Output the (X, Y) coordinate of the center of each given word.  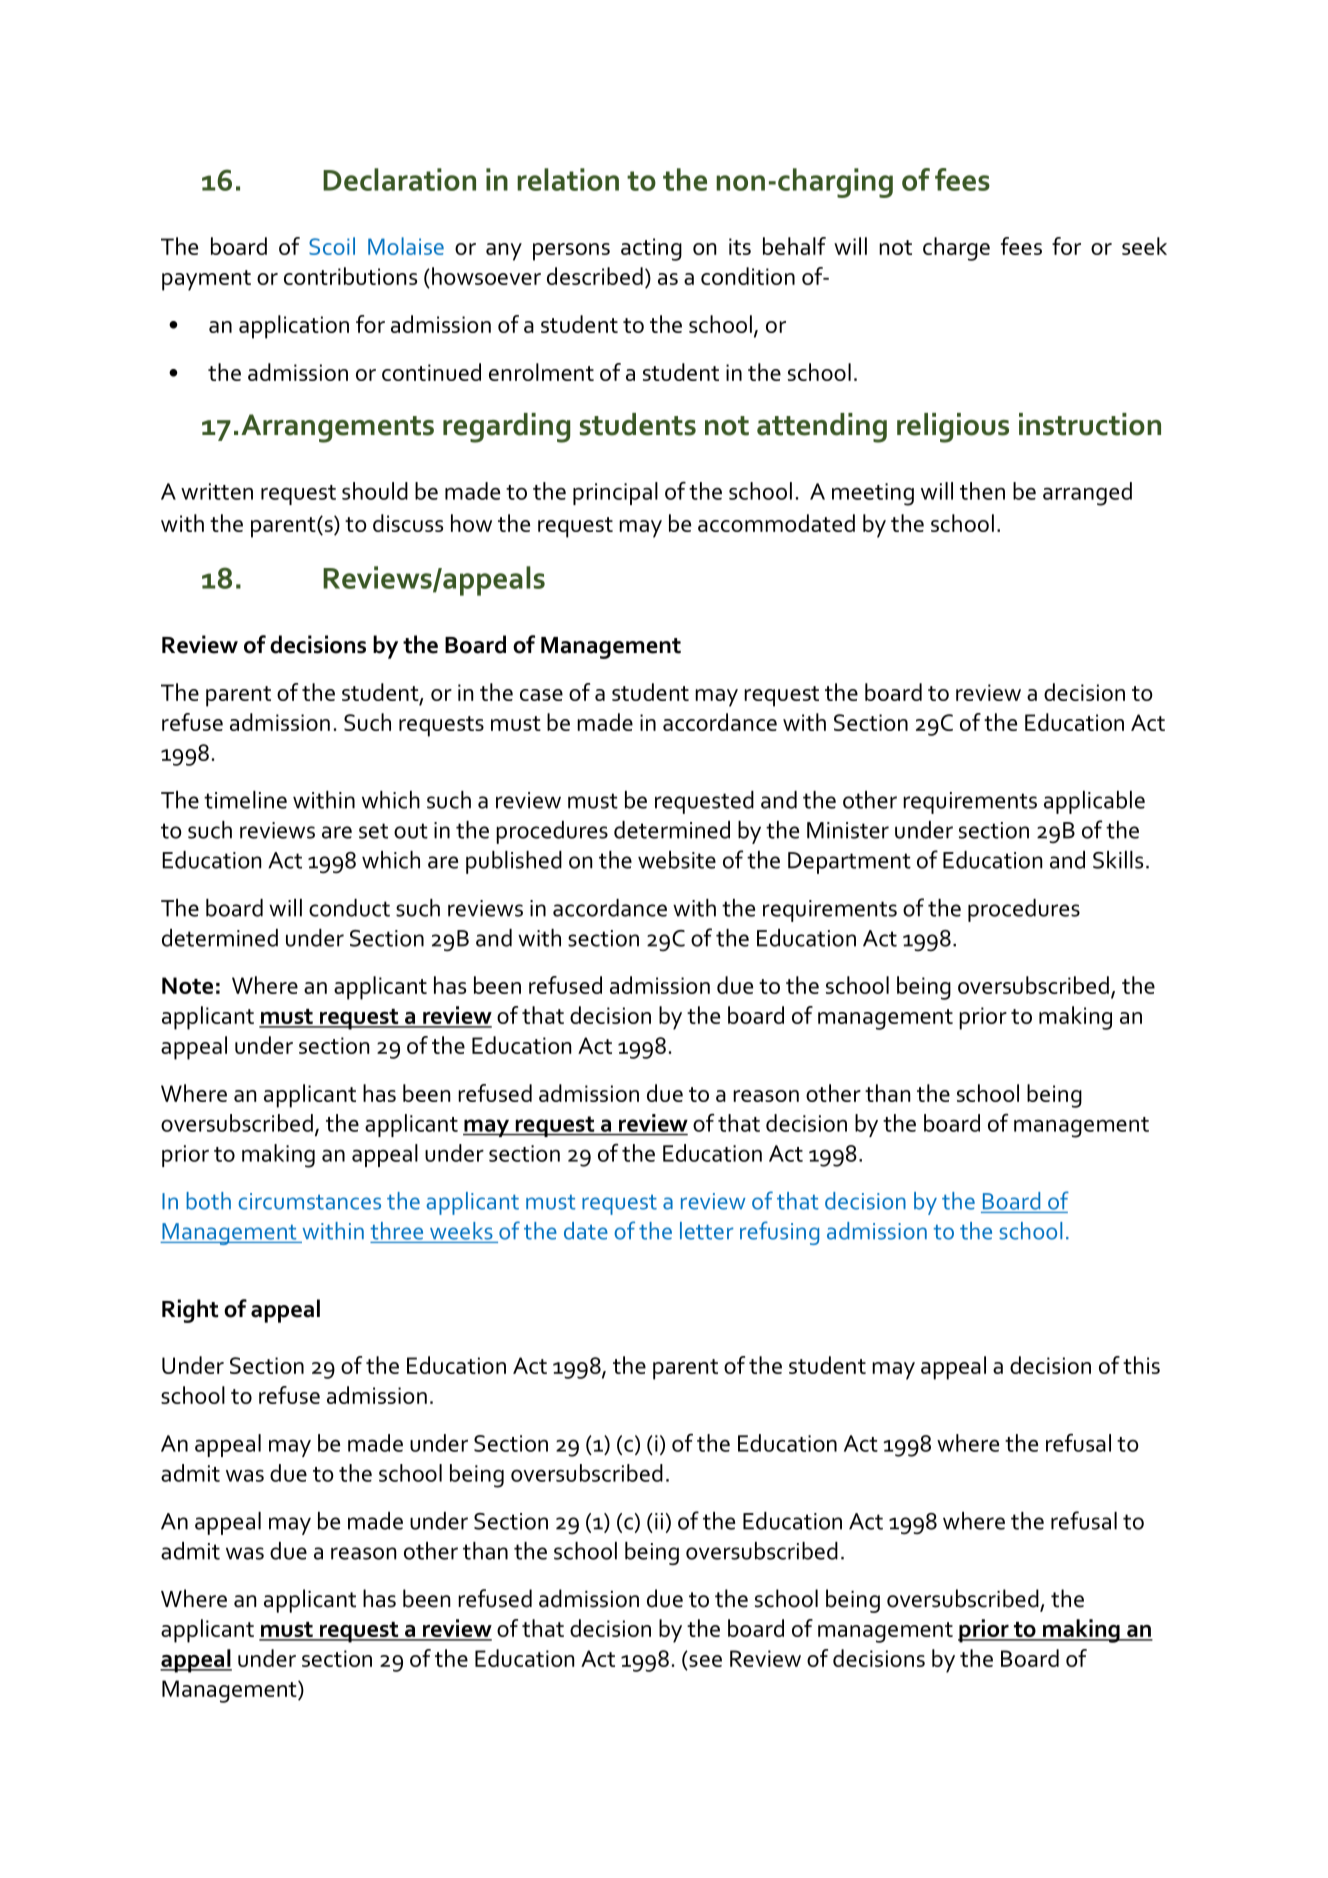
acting (651, 249)
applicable (1094, 802)
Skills (1118, 860)
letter (707, 1231)
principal (615, 493)
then (982, 491)
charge (956, 249)
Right (190, 1311)
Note (187, 985)
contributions (350, 276)
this (1141, 1365)
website (677, 860)
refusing (779, 1233)
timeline (245, 800)
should (375, 491)
